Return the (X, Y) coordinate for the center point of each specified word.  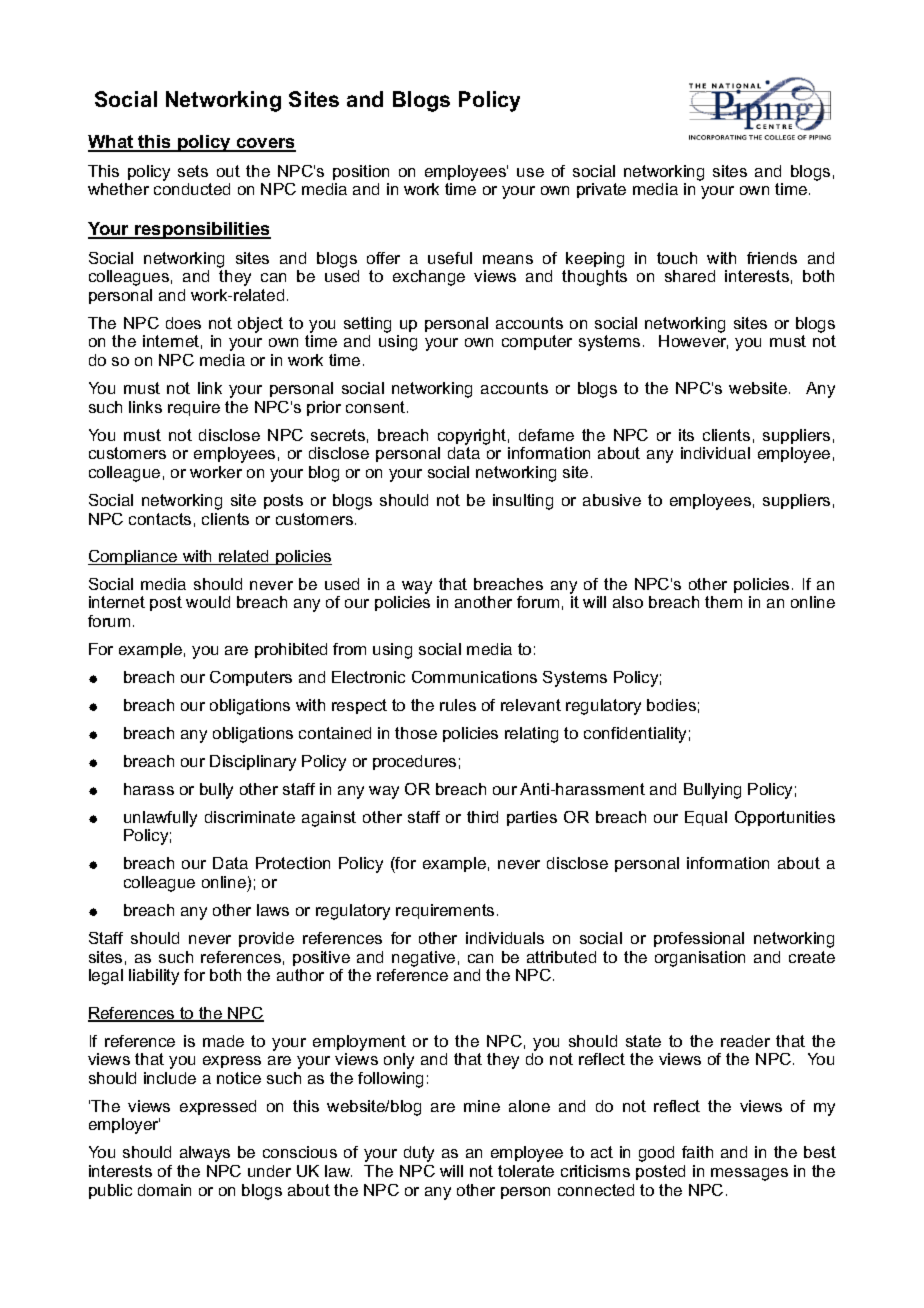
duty (419, 1154)
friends (772, 258)
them (723, 602)
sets (193, 171)
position (361, 172)
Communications (474, 677)
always (205, 1154)
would (208, 602)
